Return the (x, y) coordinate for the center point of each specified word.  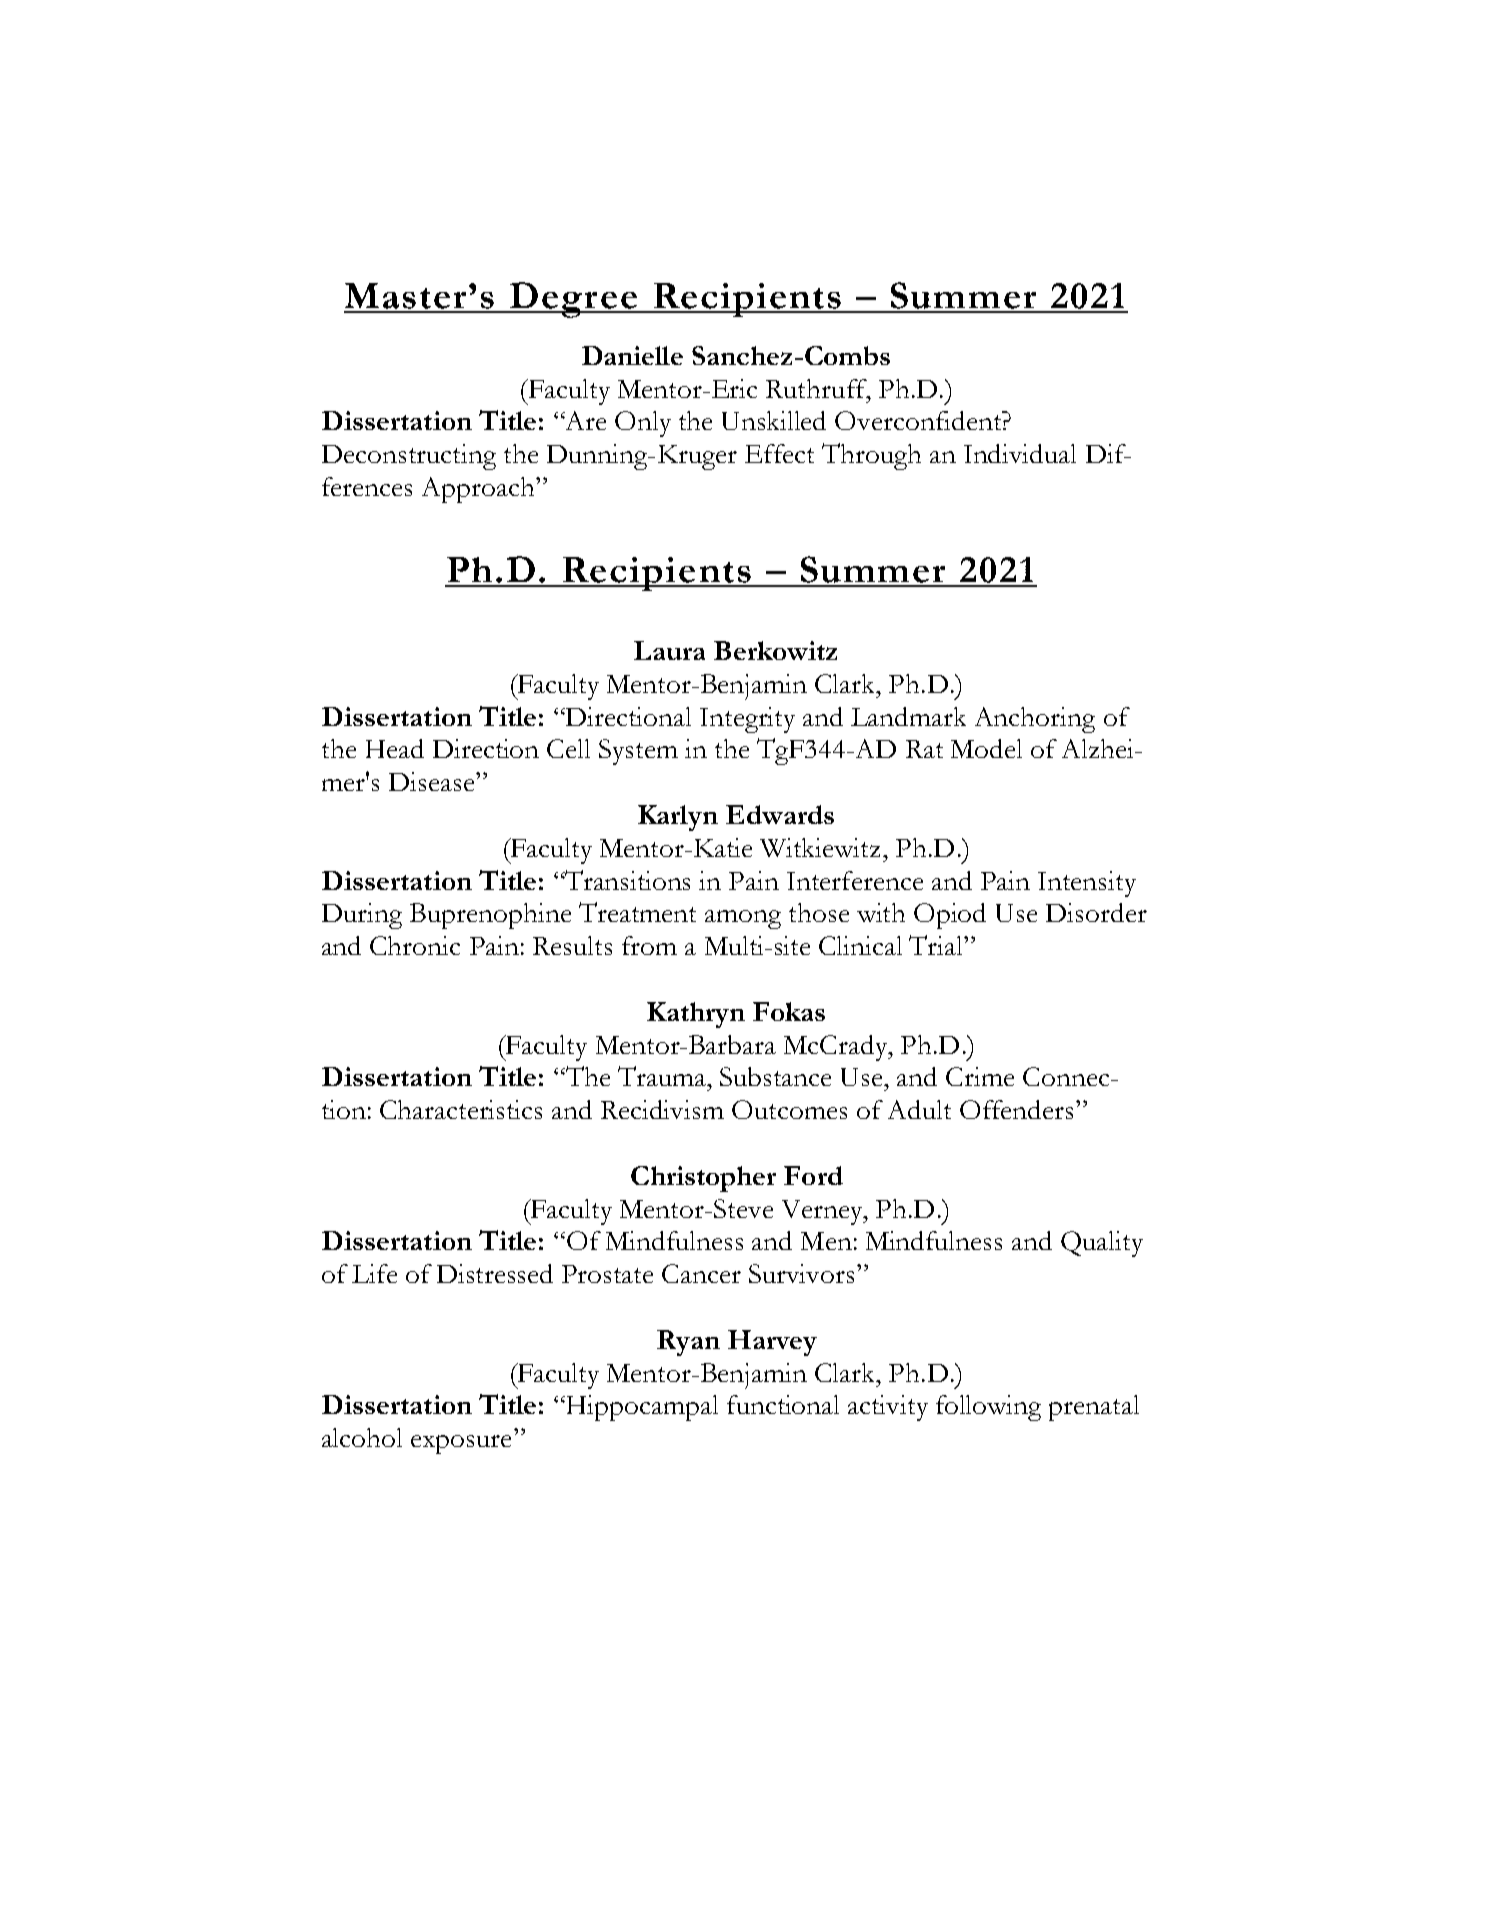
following (988, 1408)
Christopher (703, 1179)
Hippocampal (641, 1408)
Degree (573, 300)
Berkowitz (775, 650)
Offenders (1016, 1109)
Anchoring (1035, 720)
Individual (1020, 453)
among (743, 919)
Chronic (415, 945)
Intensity (1087, 884)
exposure (461, 1444)
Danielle (632, 355)
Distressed (495, 1273)
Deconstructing (409, 457)
